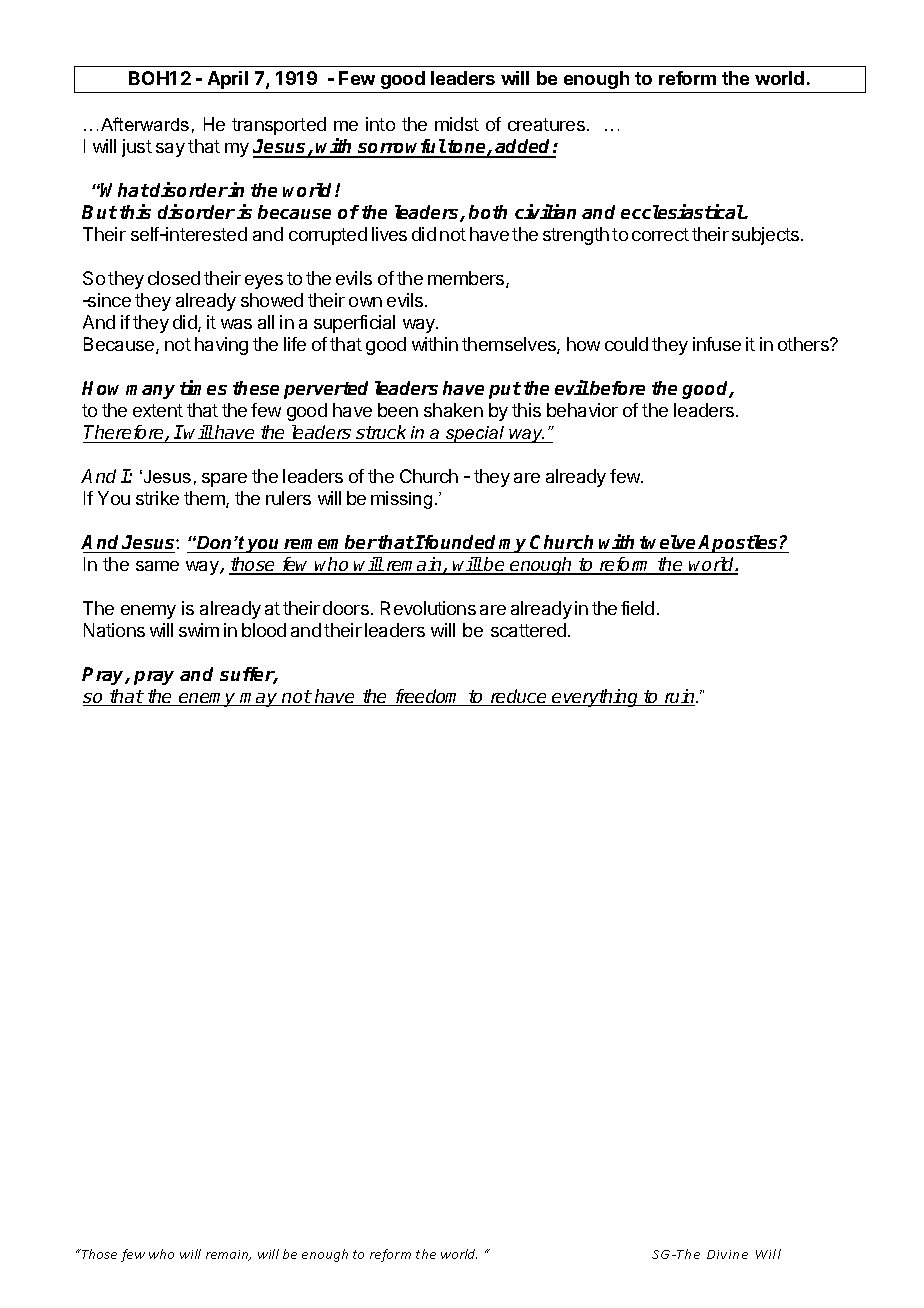  Describe the element at coordinates (717, 344) in the page. I see `infuse` at that location.
